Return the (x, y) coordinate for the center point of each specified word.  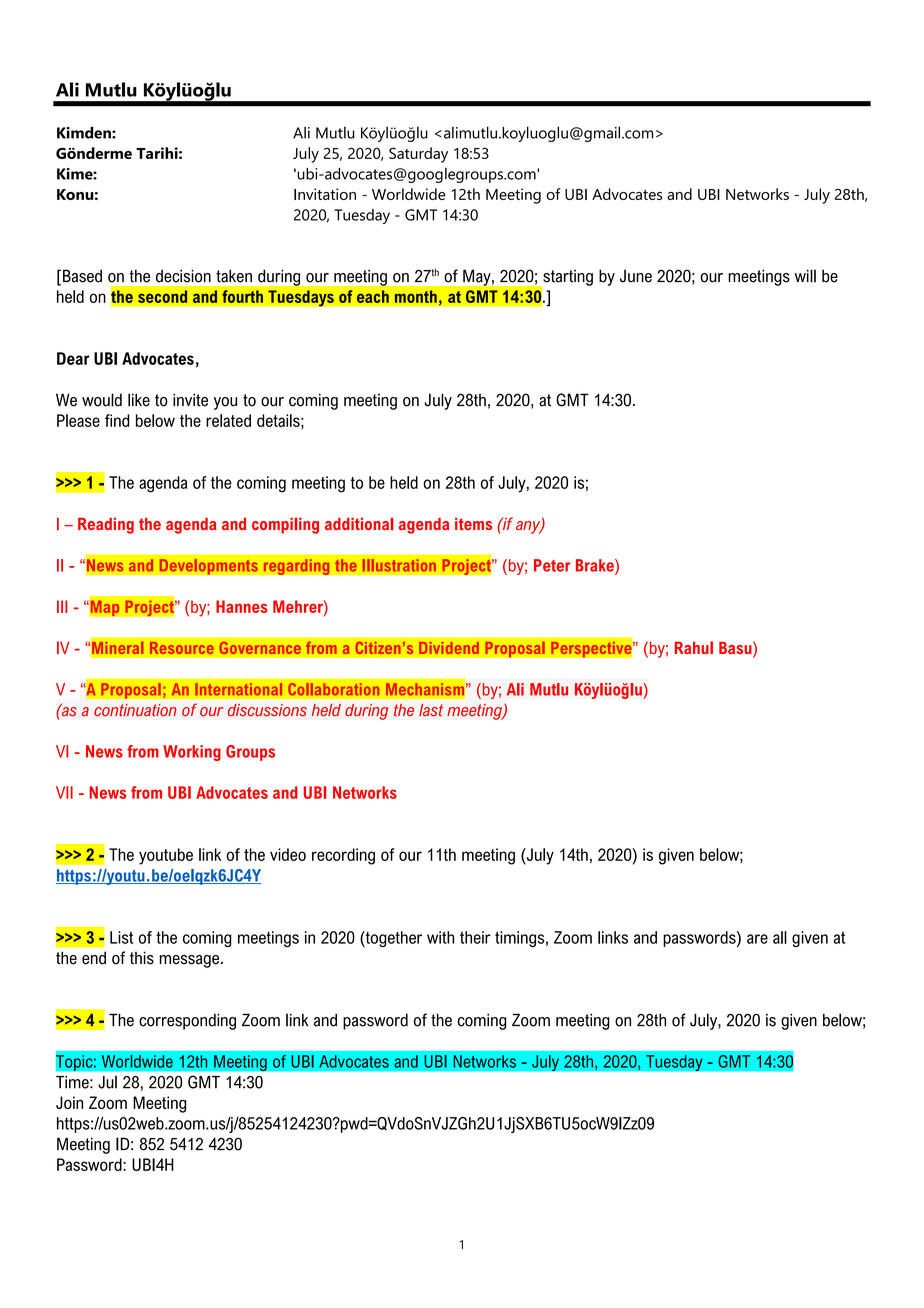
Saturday (418, 155)
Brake (596, 566)
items (473, 524)
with (440, 937)
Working (192, 753)
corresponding (187, 1022)
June (636, 276)
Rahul (694, 647)
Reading (106, 526)
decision (183, 276)
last (431, 710)
